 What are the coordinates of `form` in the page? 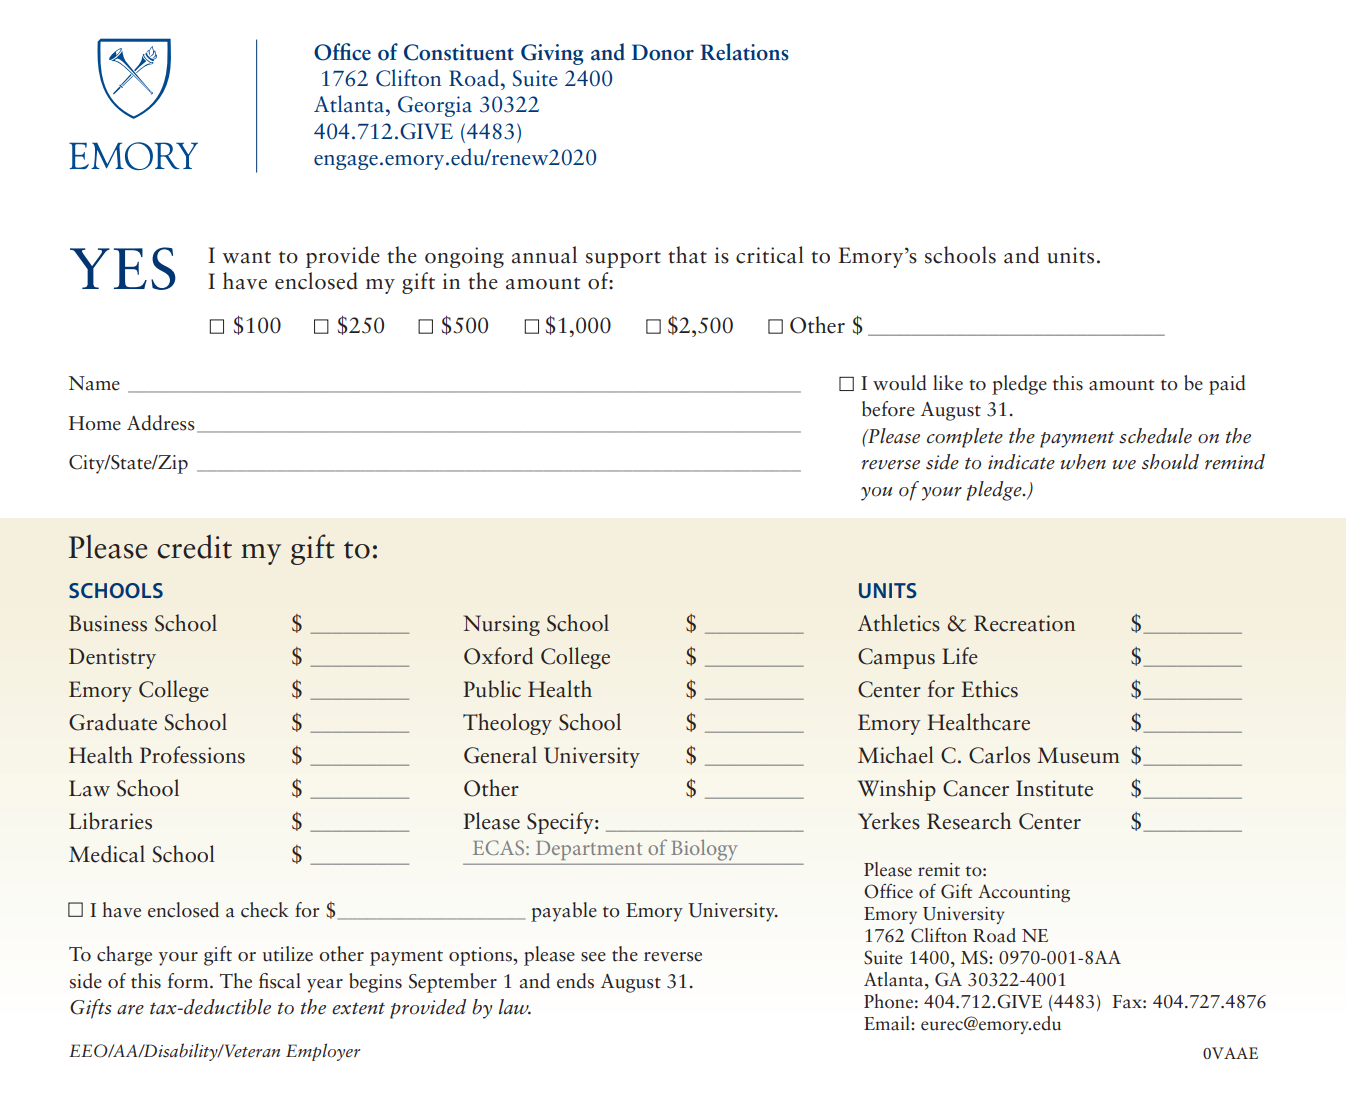 It's located at (189, 981).
